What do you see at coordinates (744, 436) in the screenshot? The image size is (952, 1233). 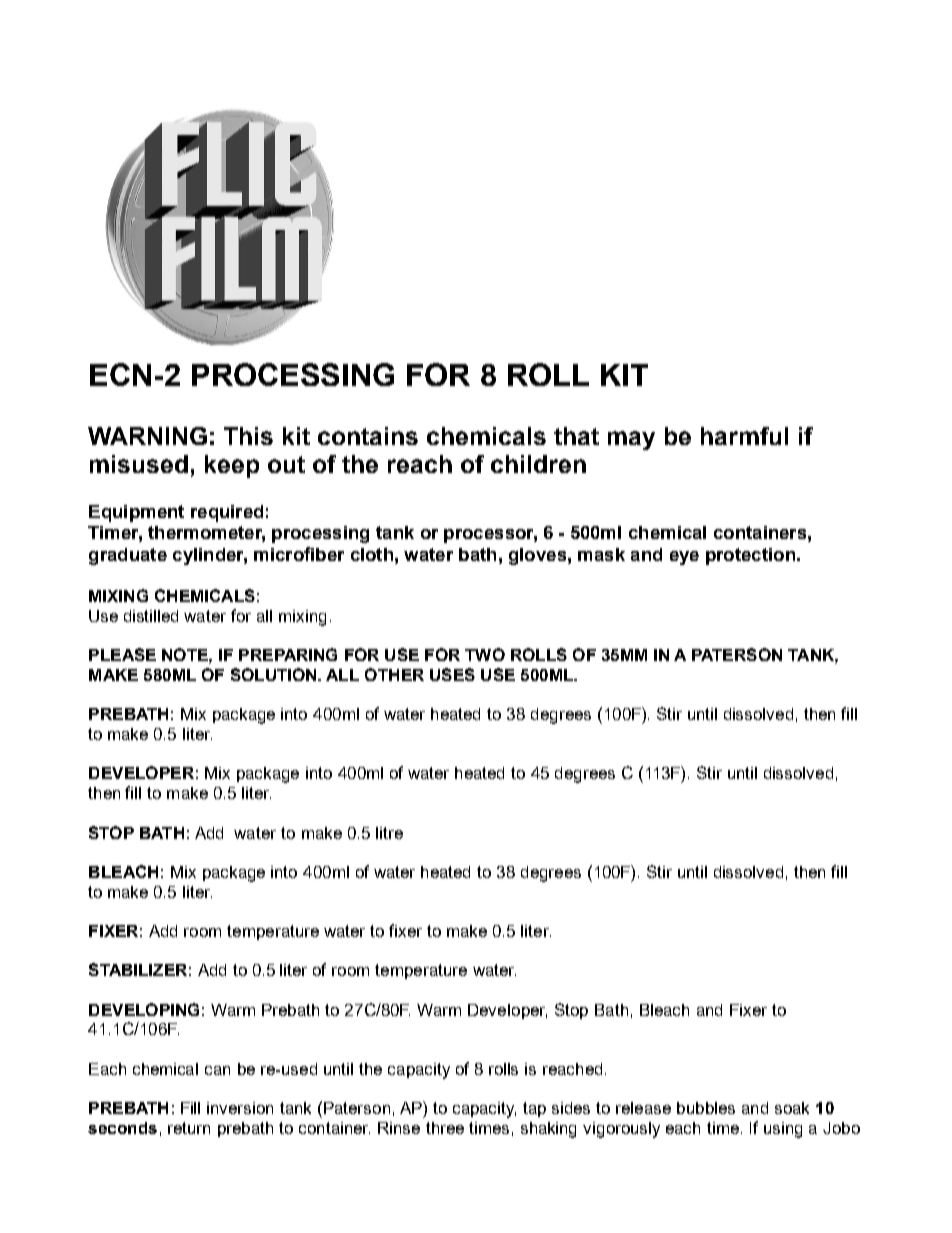 I see `harmful` at bounding box center [744, 436].
